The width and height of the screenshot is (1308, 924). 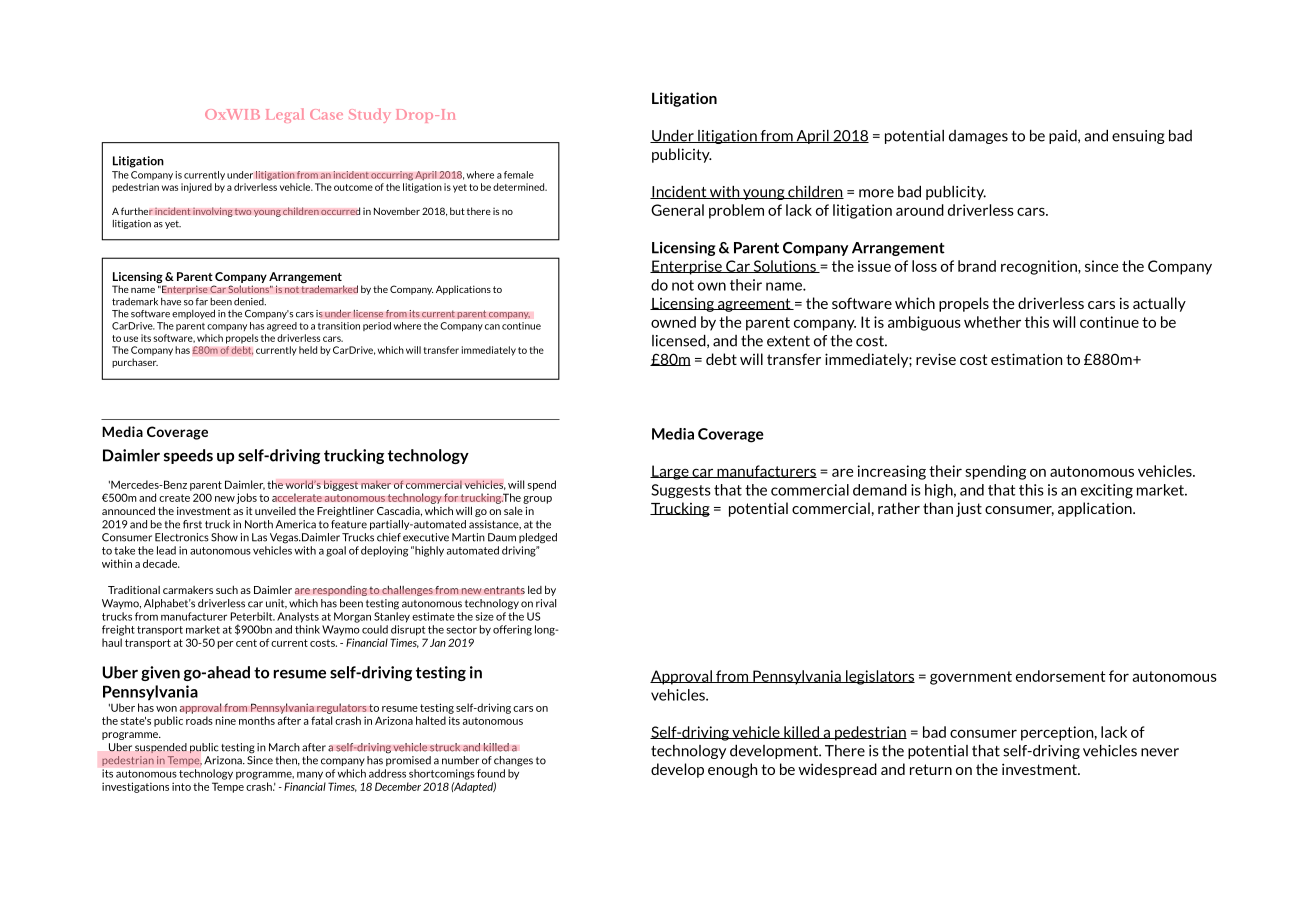 I want to click on denied, so click(x=250, y=302).
